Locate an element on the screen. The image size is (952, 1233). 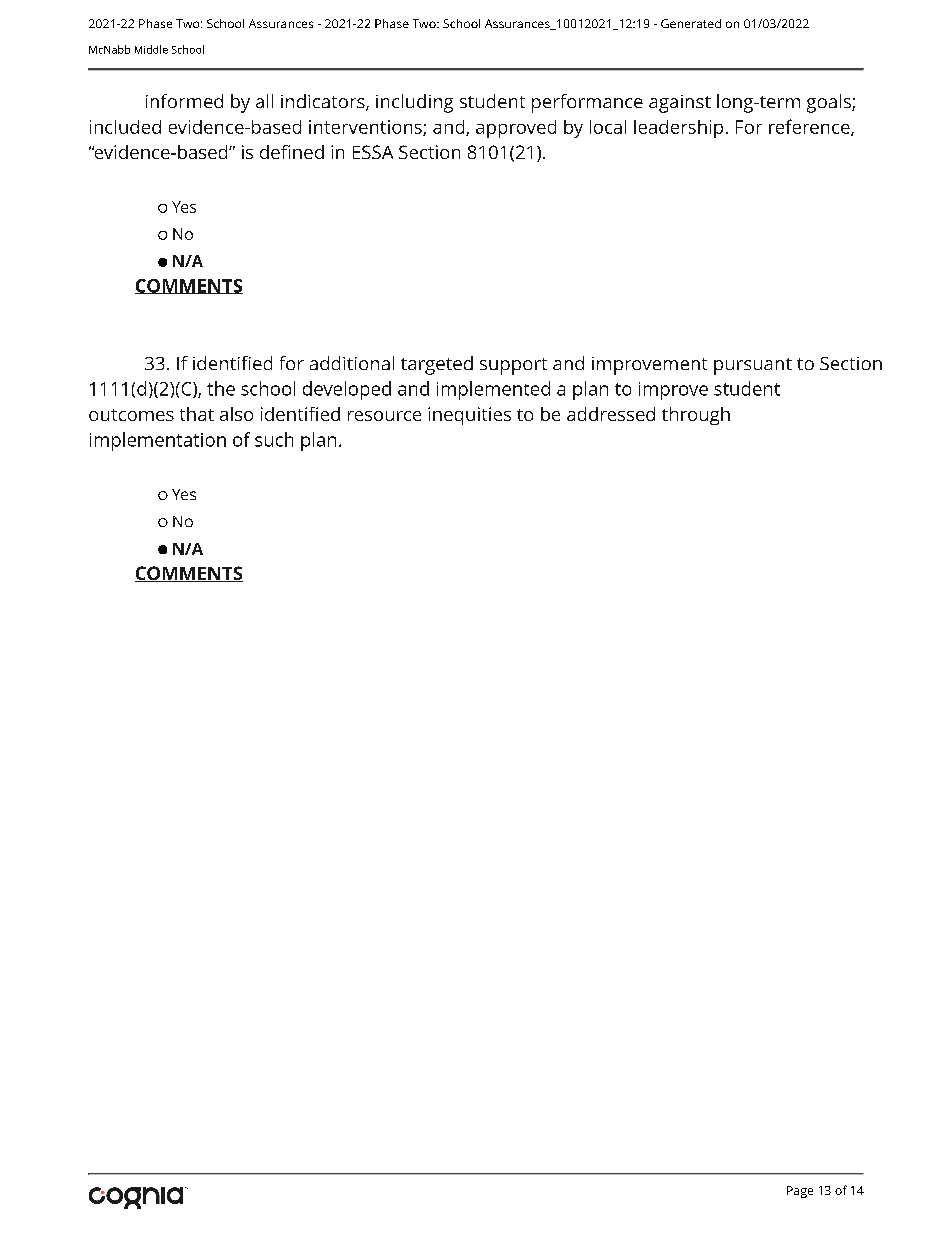
through is located at coordinates (696, 416).
